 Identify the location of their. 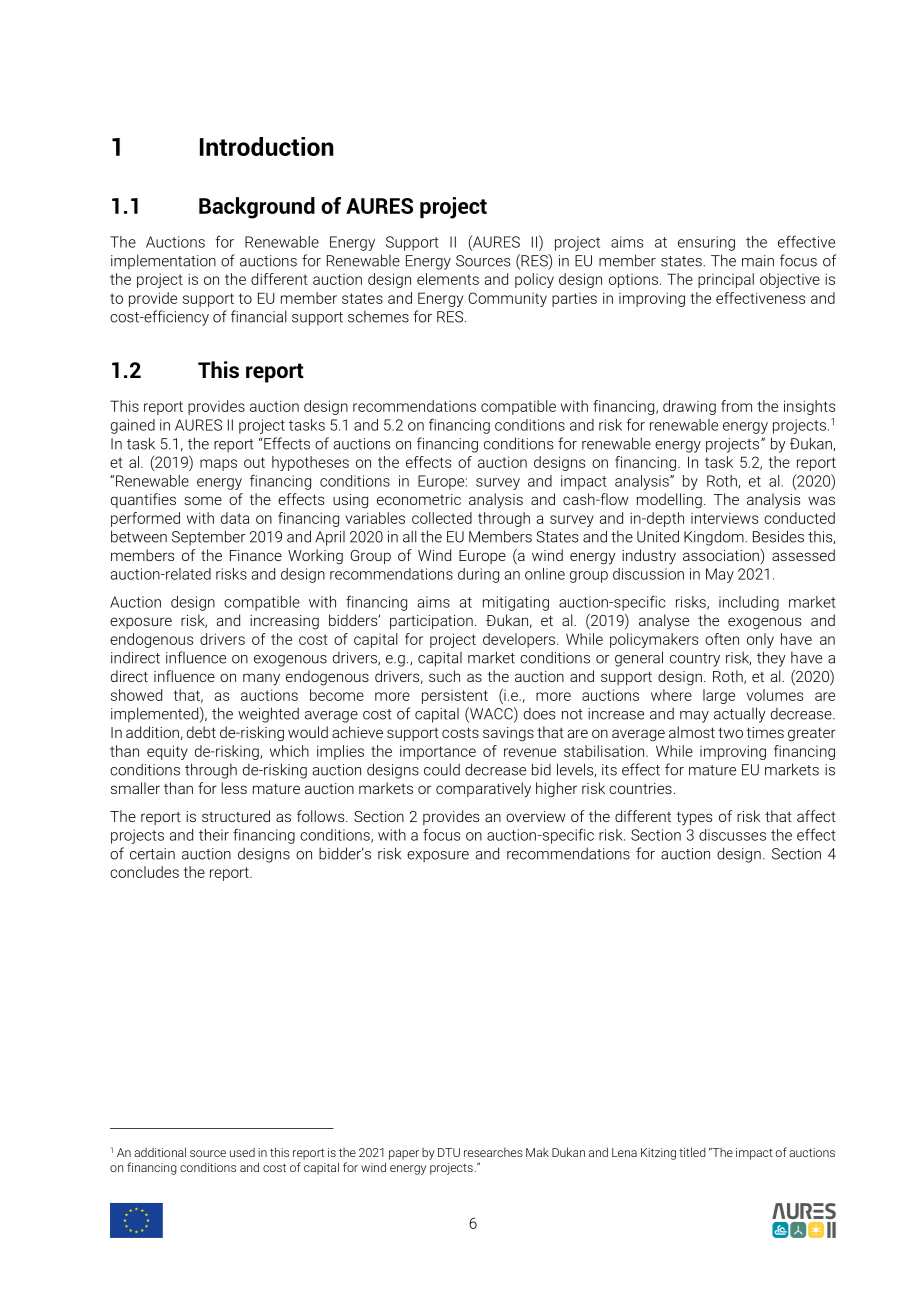
(214, 835).
